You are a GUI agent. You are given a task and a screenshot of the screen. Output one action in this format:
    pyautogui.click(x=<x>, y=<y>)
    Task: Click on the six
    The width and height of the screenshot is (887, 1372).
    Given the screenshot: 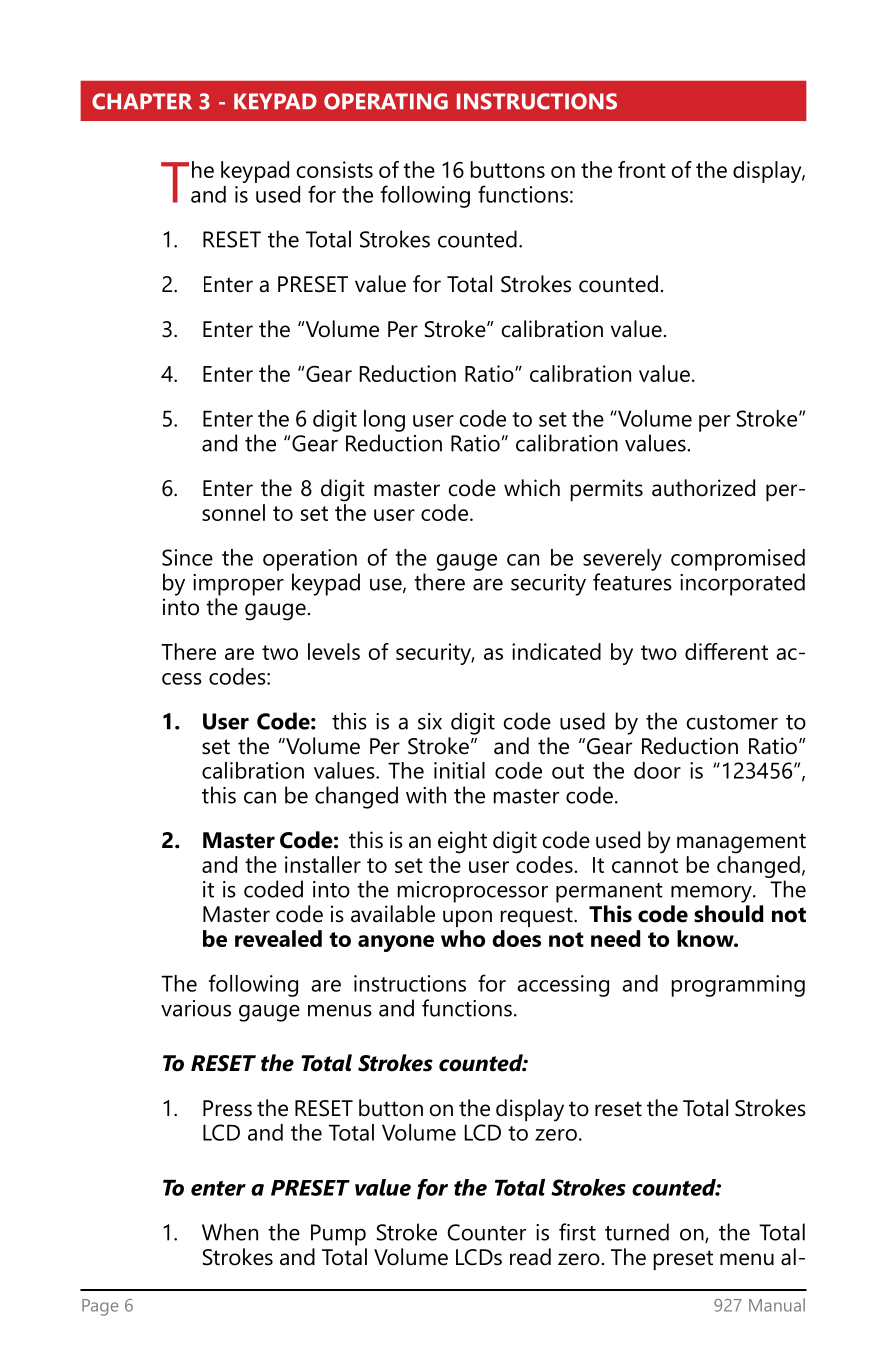 What is the action you would take?
    pyautogui.click(x=430, y=721)
